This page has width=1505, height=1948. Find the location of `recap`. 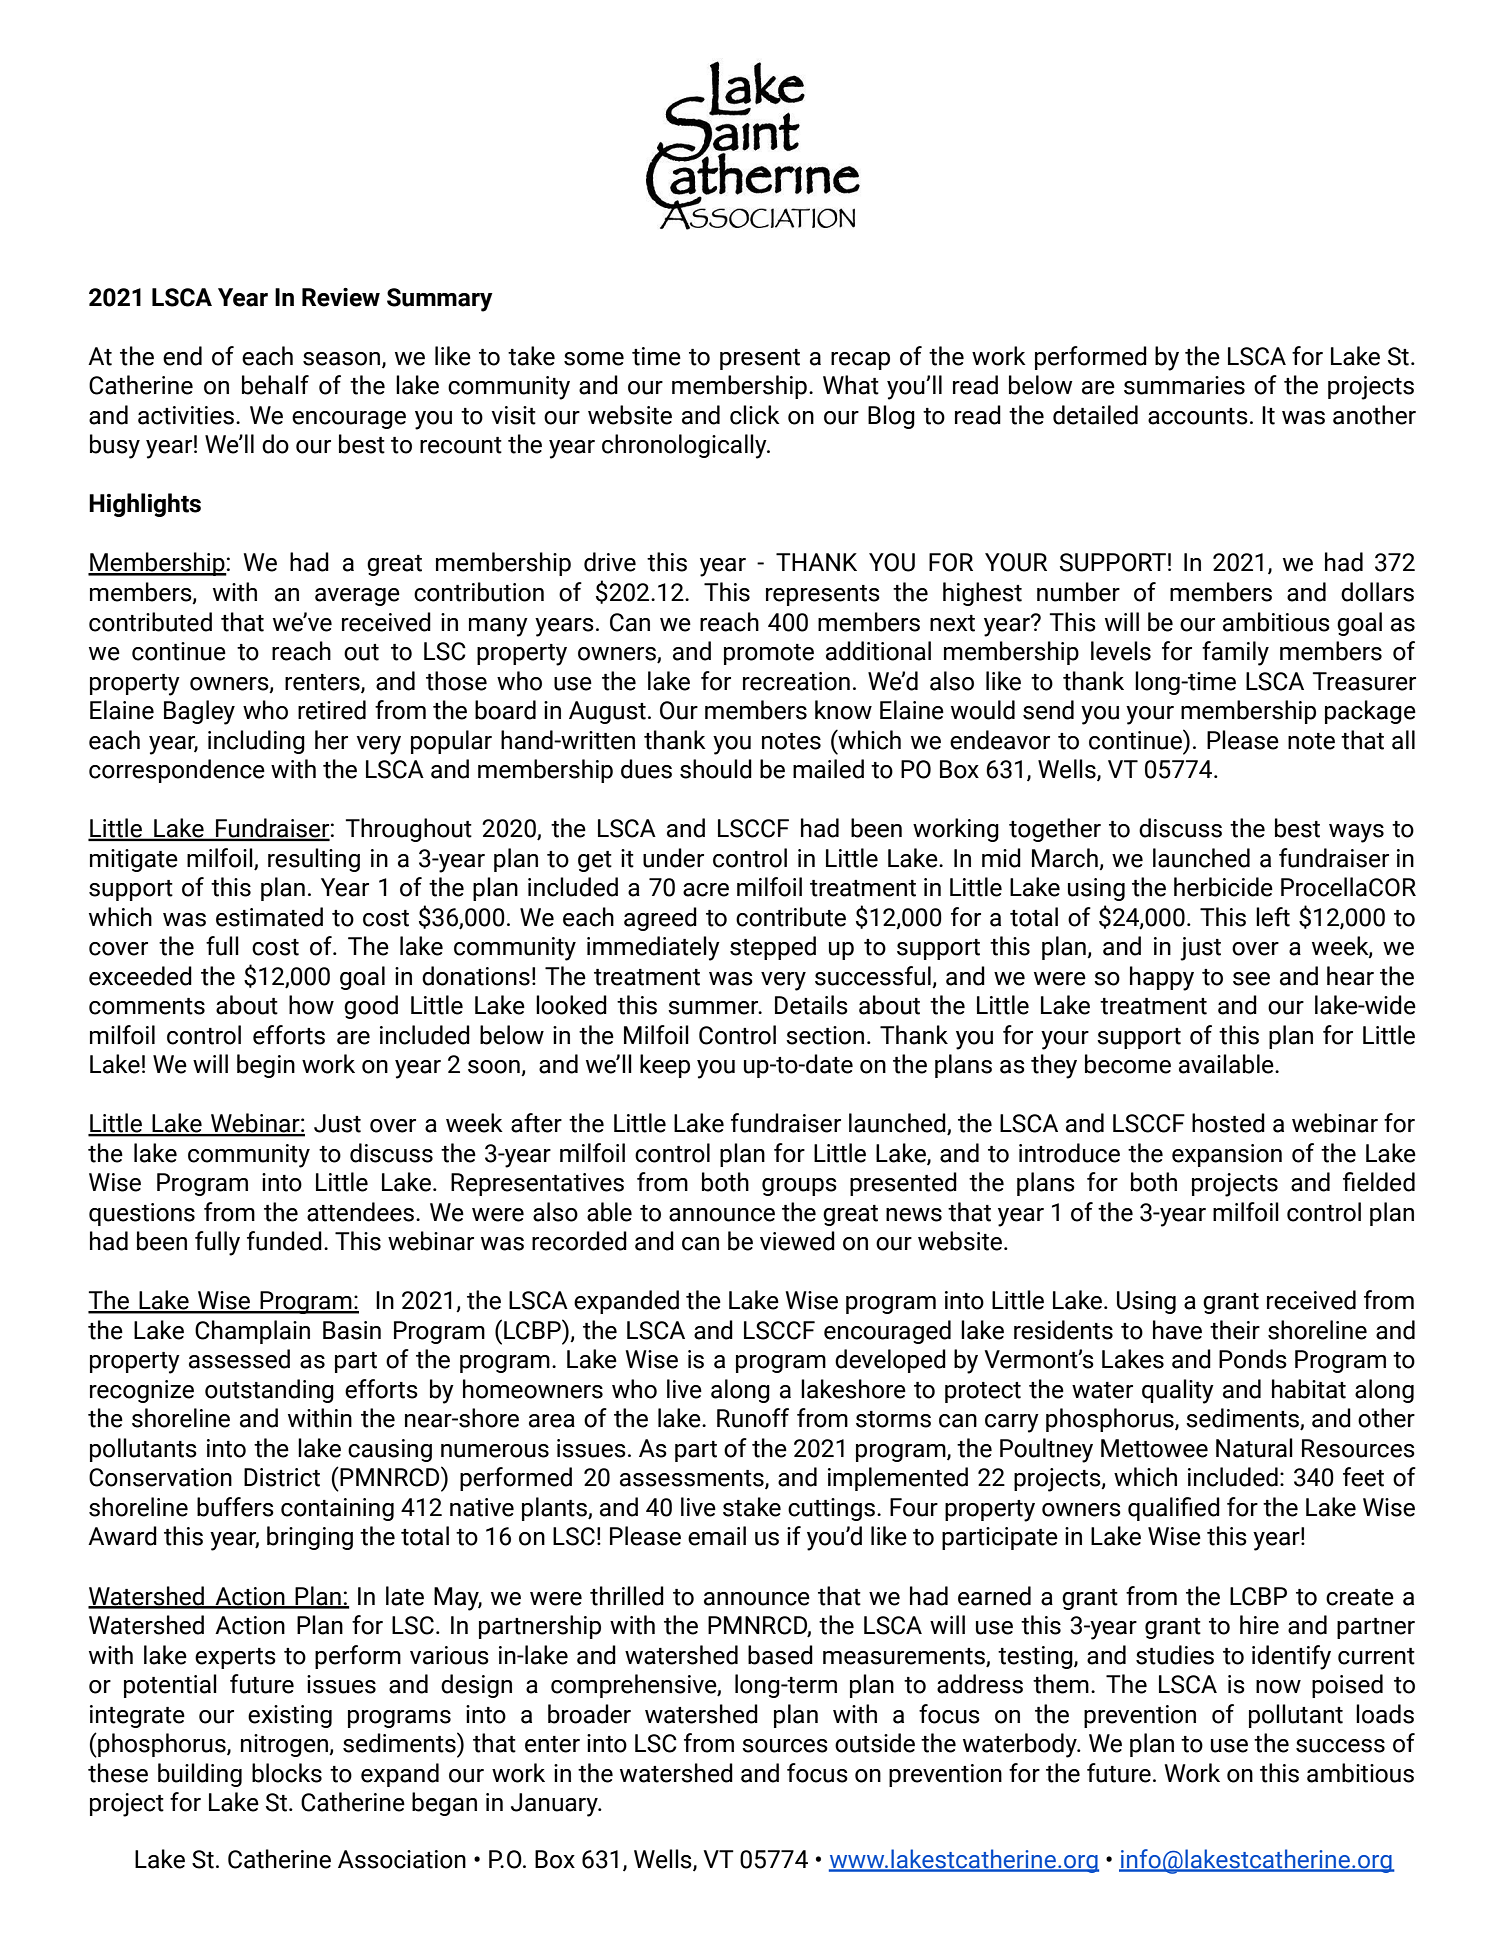

recap is located at coordinates (860, 361).
